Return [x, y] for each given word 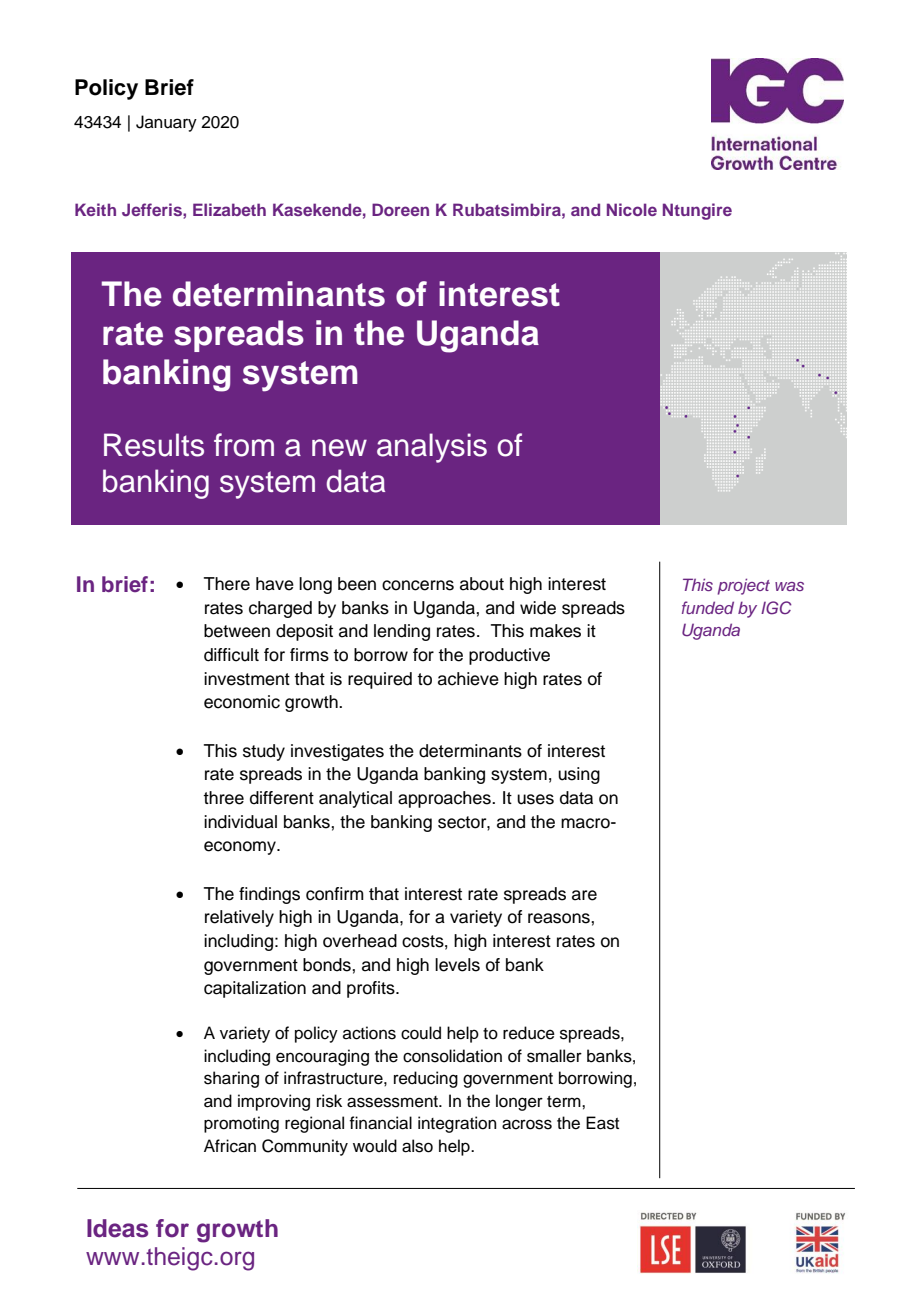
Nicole [632, 209]
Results [154, 445]
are [584, 895]
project [743, 586]
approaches [445, 799]
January [166, 123]
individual [240, 822]
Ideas [117, 1228]
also [417, 1146]
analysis [432, 448]
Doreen [400, 209]
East [602, 1123]
